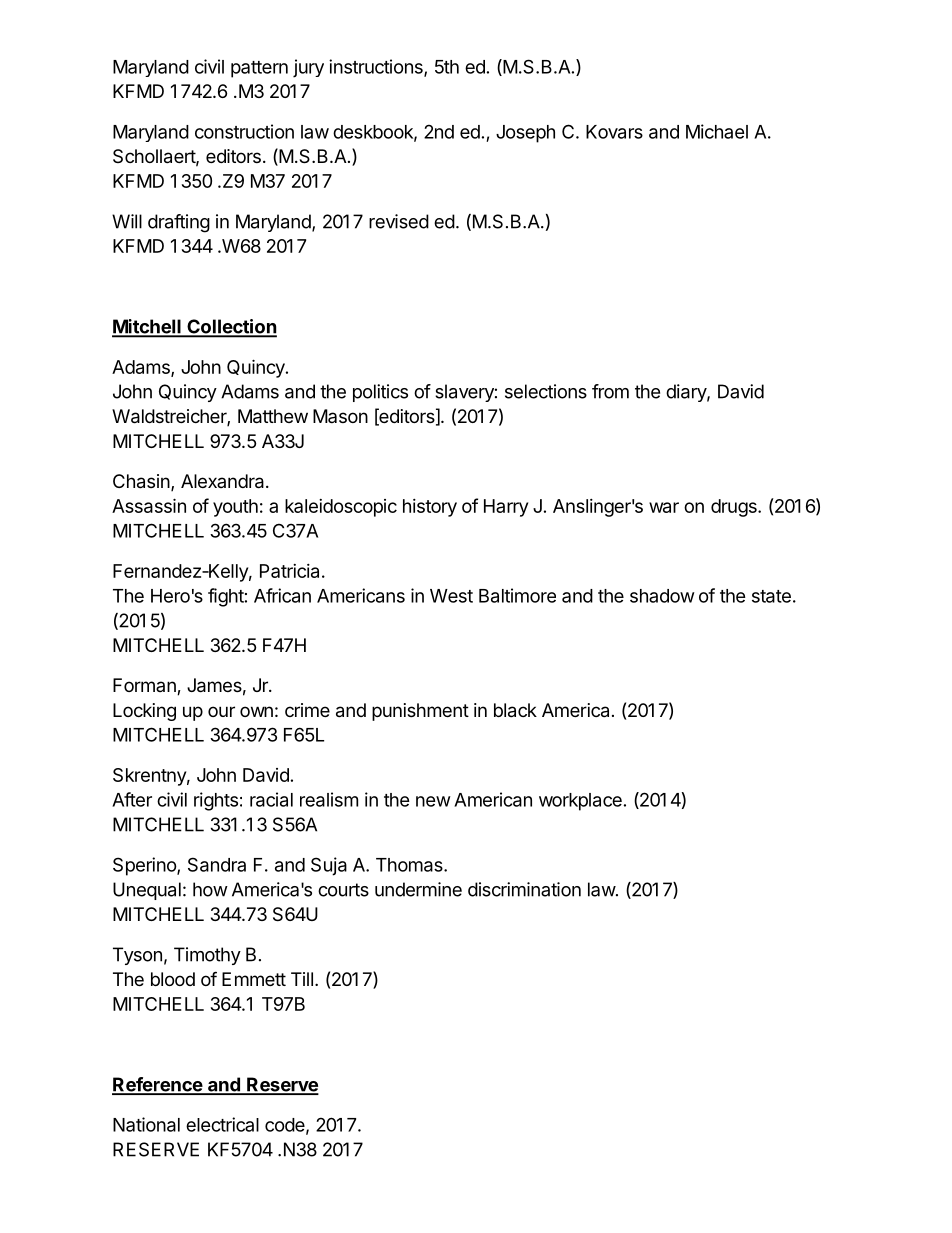 This image has height=1233, width=952. Describe the element at coordinates (244, 131) in the image. I see `construction` at that location.
